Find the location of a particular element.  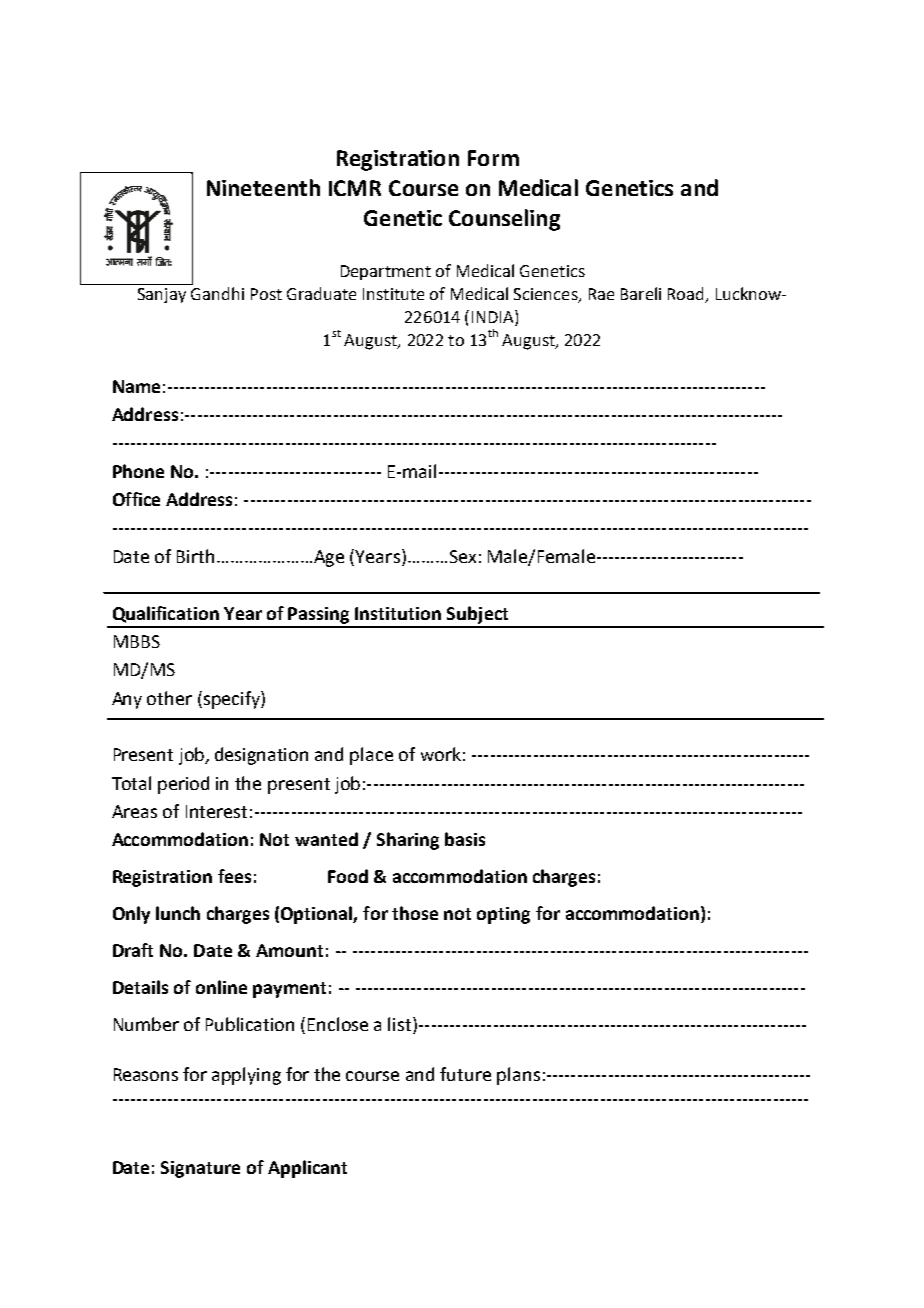

Signature is located at coordinates (200, 1169).
